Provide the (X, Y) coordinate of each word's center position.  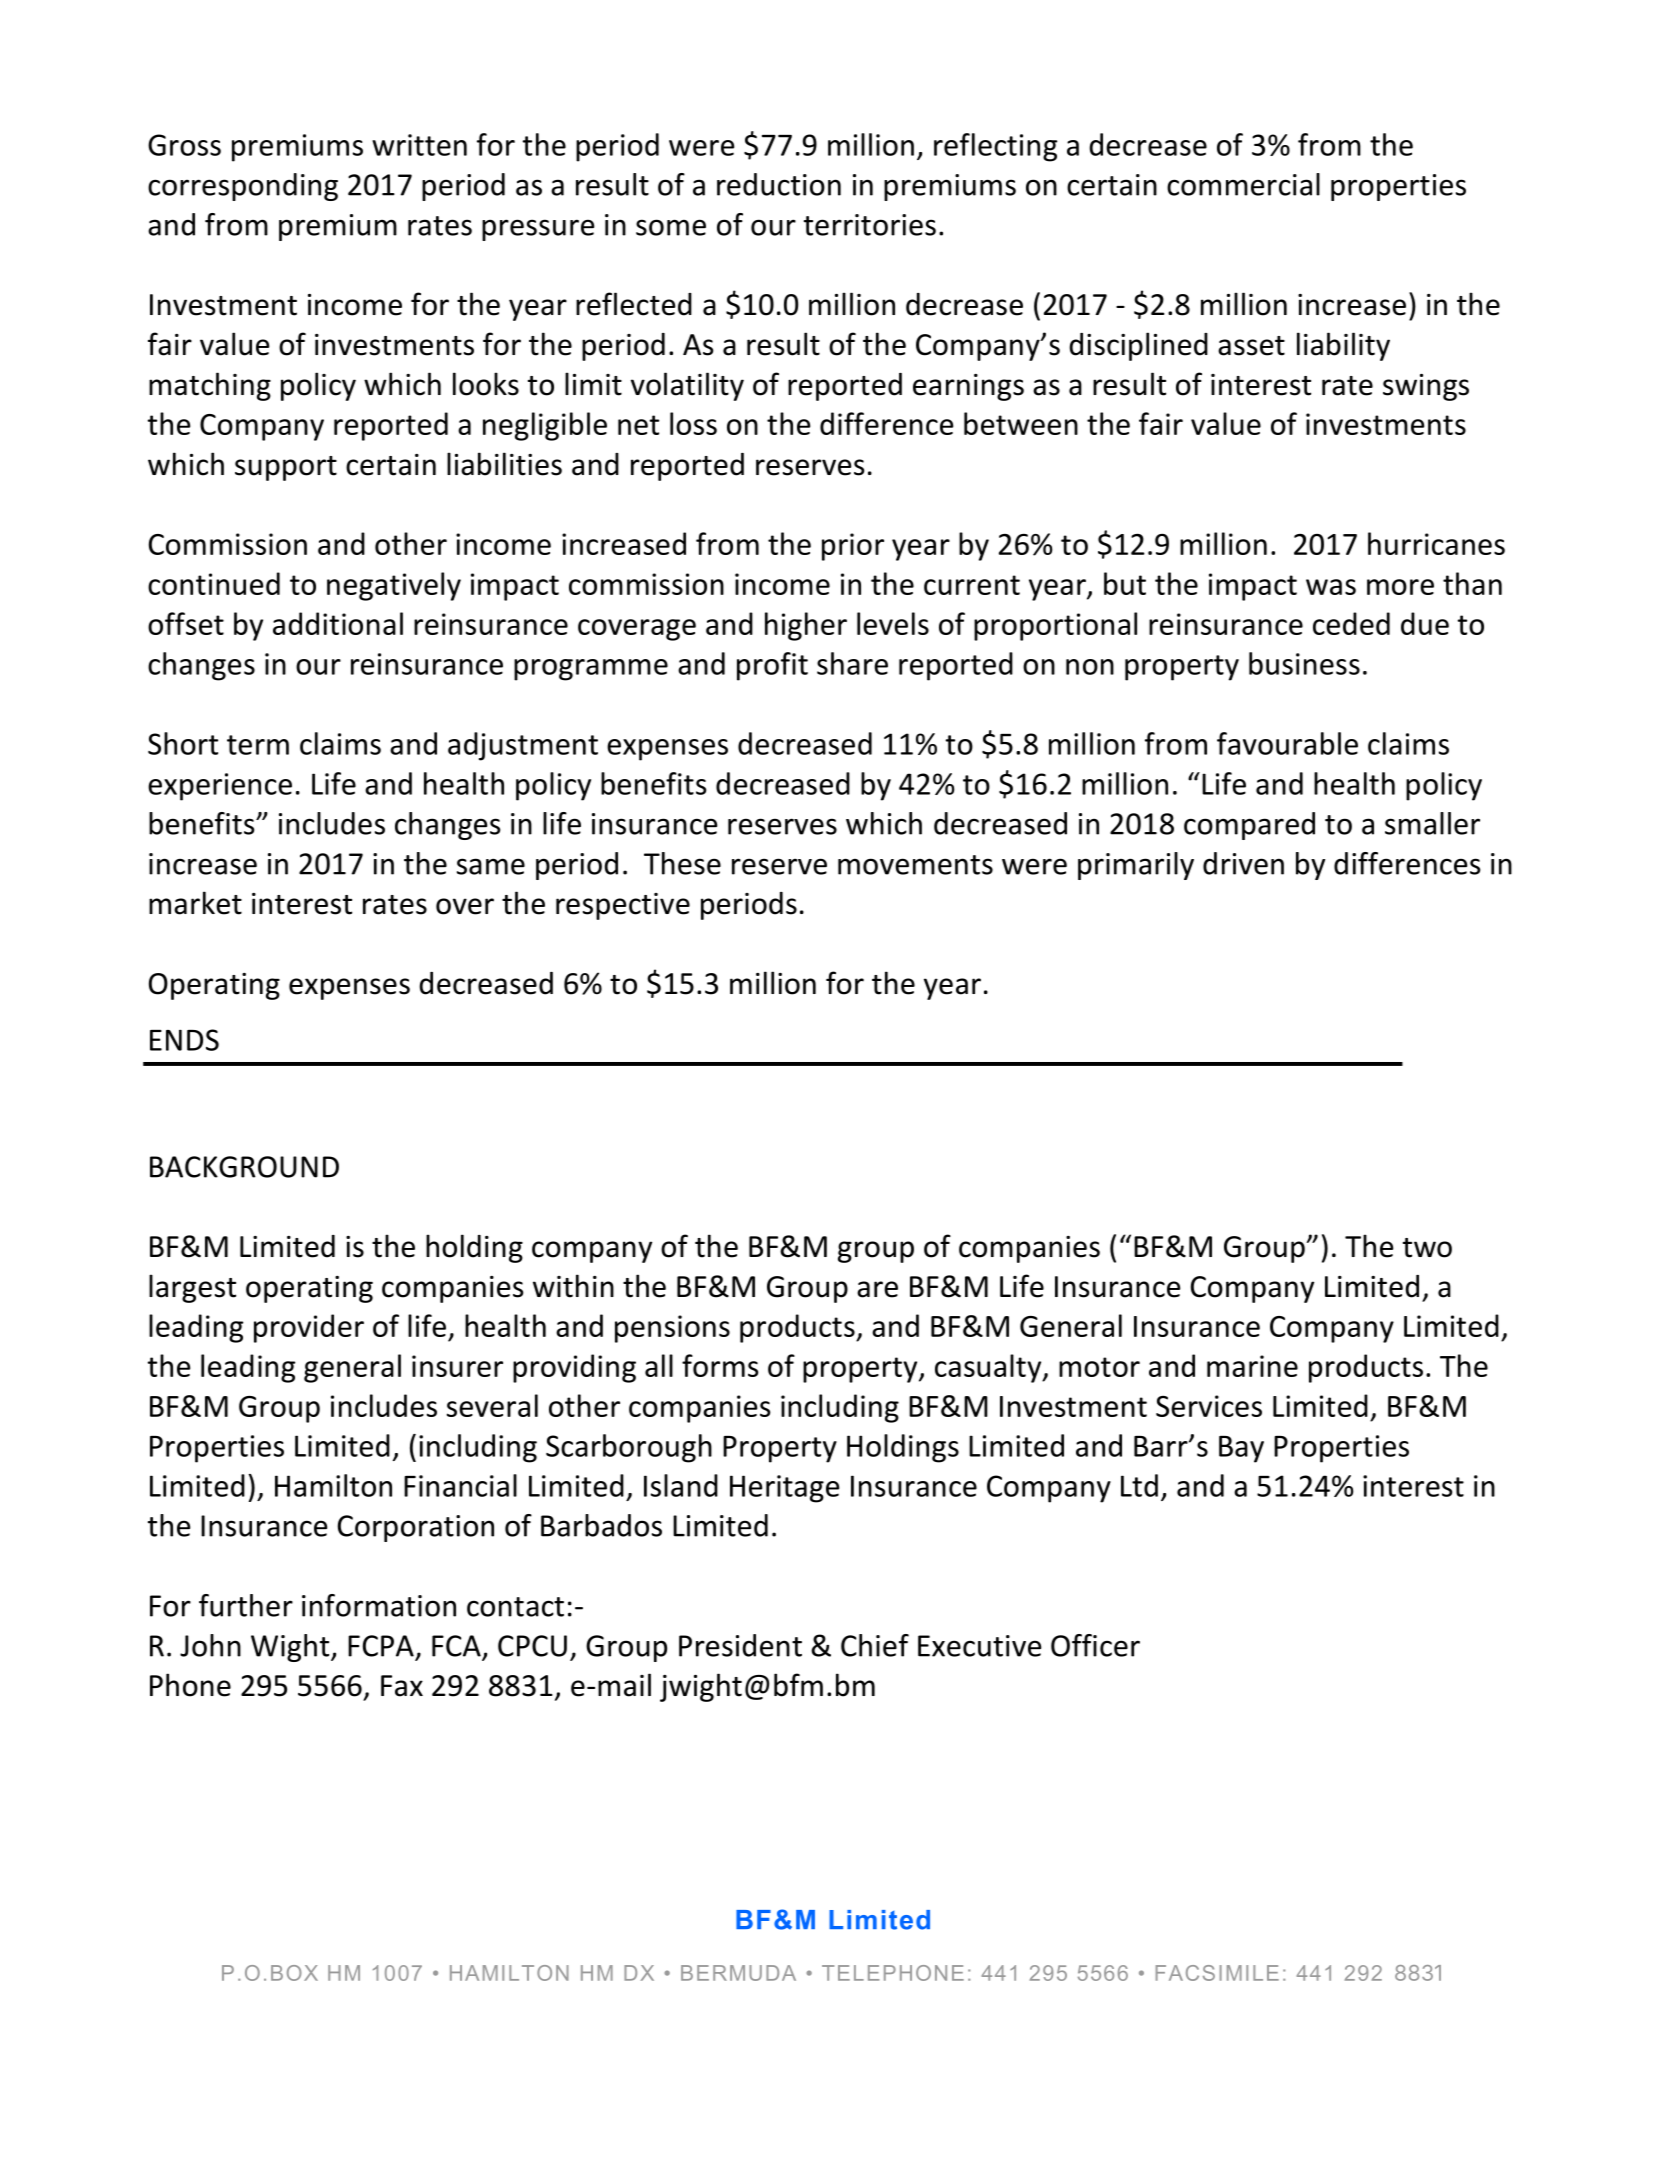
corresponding (243, 187)
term (258, 745)
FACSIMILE (1217, 1973)
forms (720, 1365)
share (852, 663)
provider (309, 1328)
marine (1252, 1366)
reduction (779, 184)
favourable (1287, 743)
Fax (402, 1686)
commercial (1243, 184)
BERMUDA (738, 1973)
